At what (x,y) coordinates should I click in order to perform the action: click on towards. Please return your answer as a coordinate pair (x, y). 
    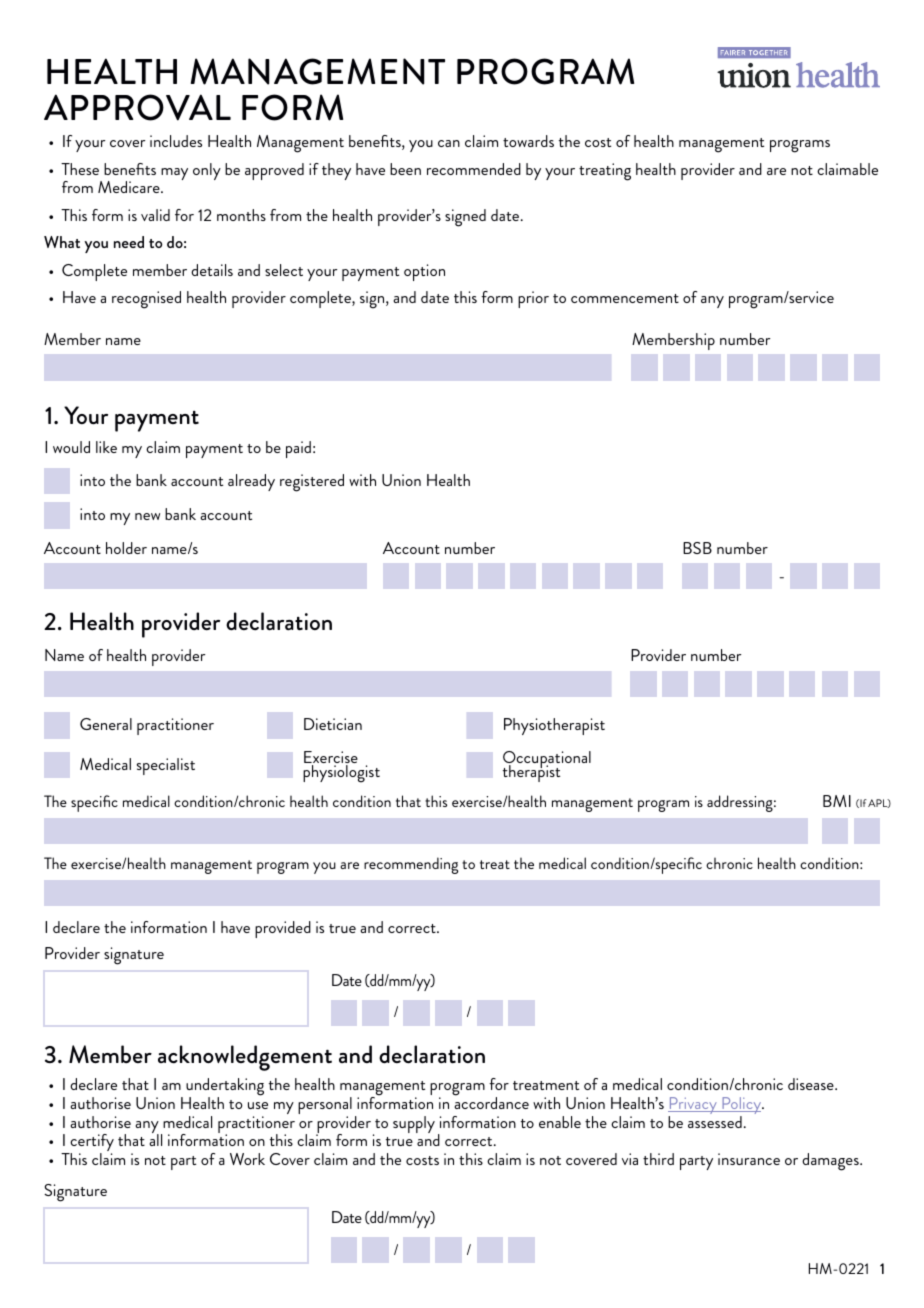
    Looking at the image, I should click on (528, 141).
